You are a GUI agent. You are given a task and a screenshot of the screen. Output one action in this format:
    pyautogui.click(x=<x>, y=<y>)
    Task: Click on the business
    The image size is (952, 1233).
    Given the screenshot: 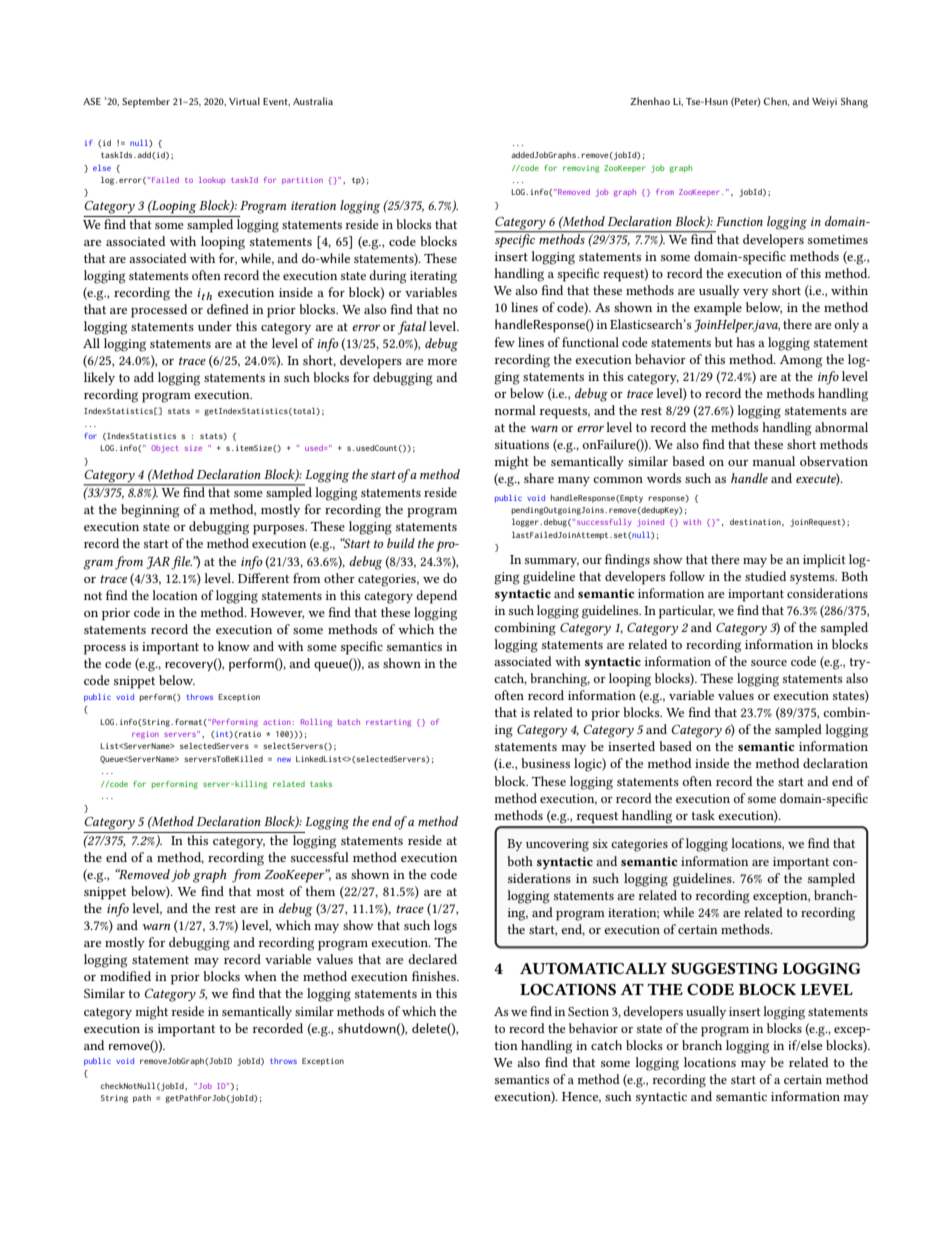 What is the action you would take?
    pyautogui.click(x=545, y=763)
